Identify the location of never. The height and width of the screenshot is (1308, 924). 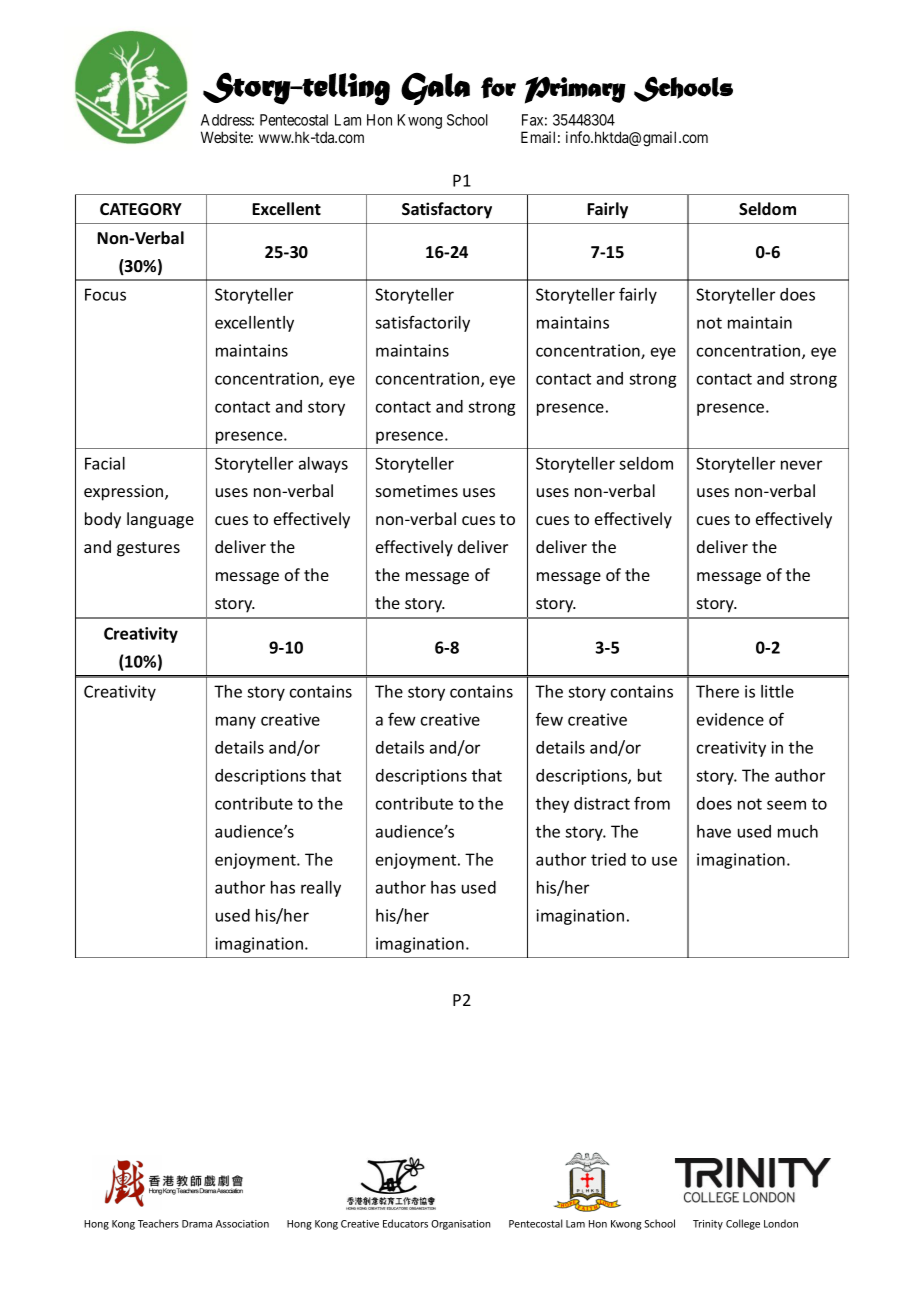
(801, 465).
